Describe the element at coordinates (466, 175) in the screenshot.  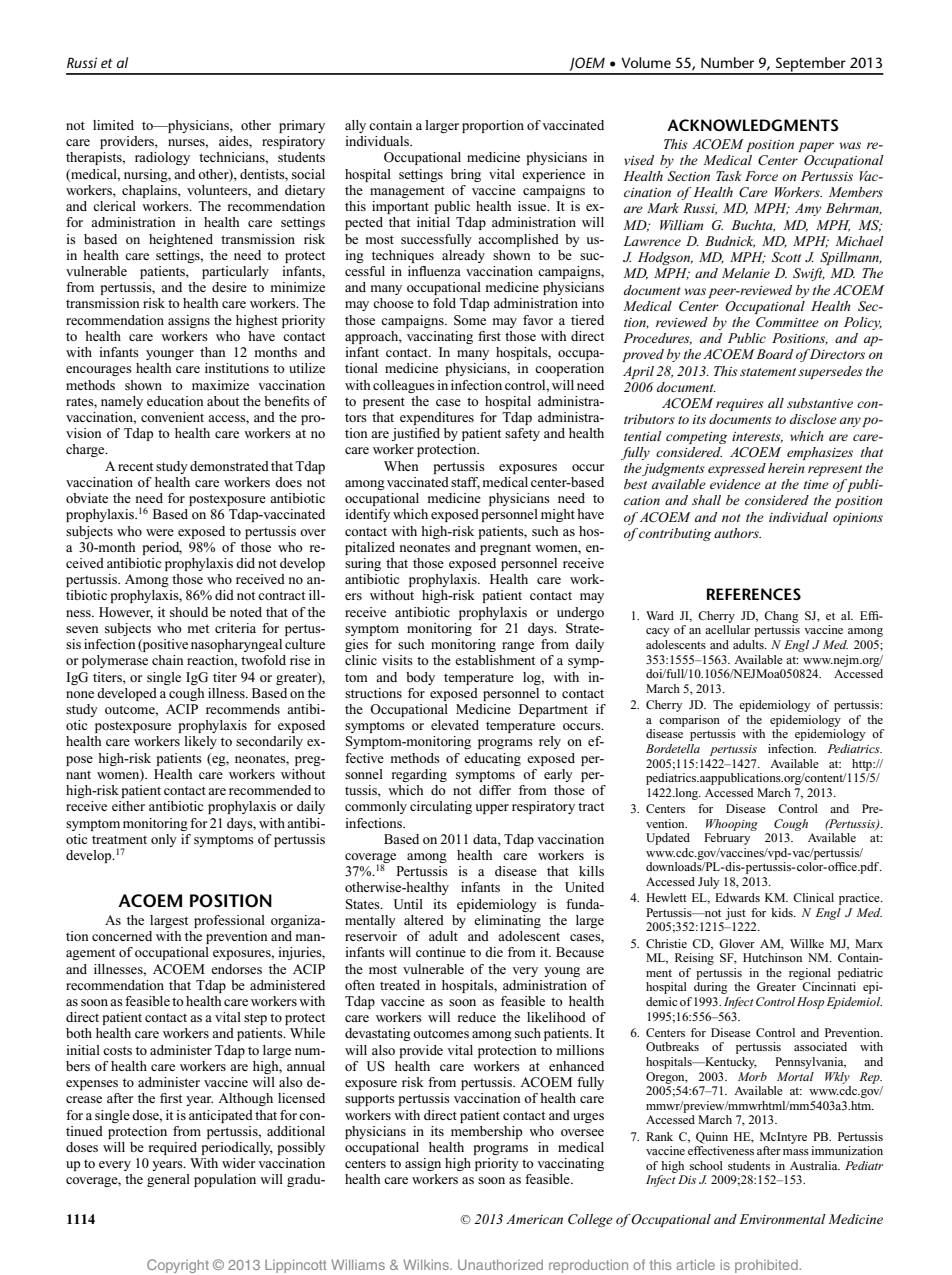
I see `bring` at that location.
